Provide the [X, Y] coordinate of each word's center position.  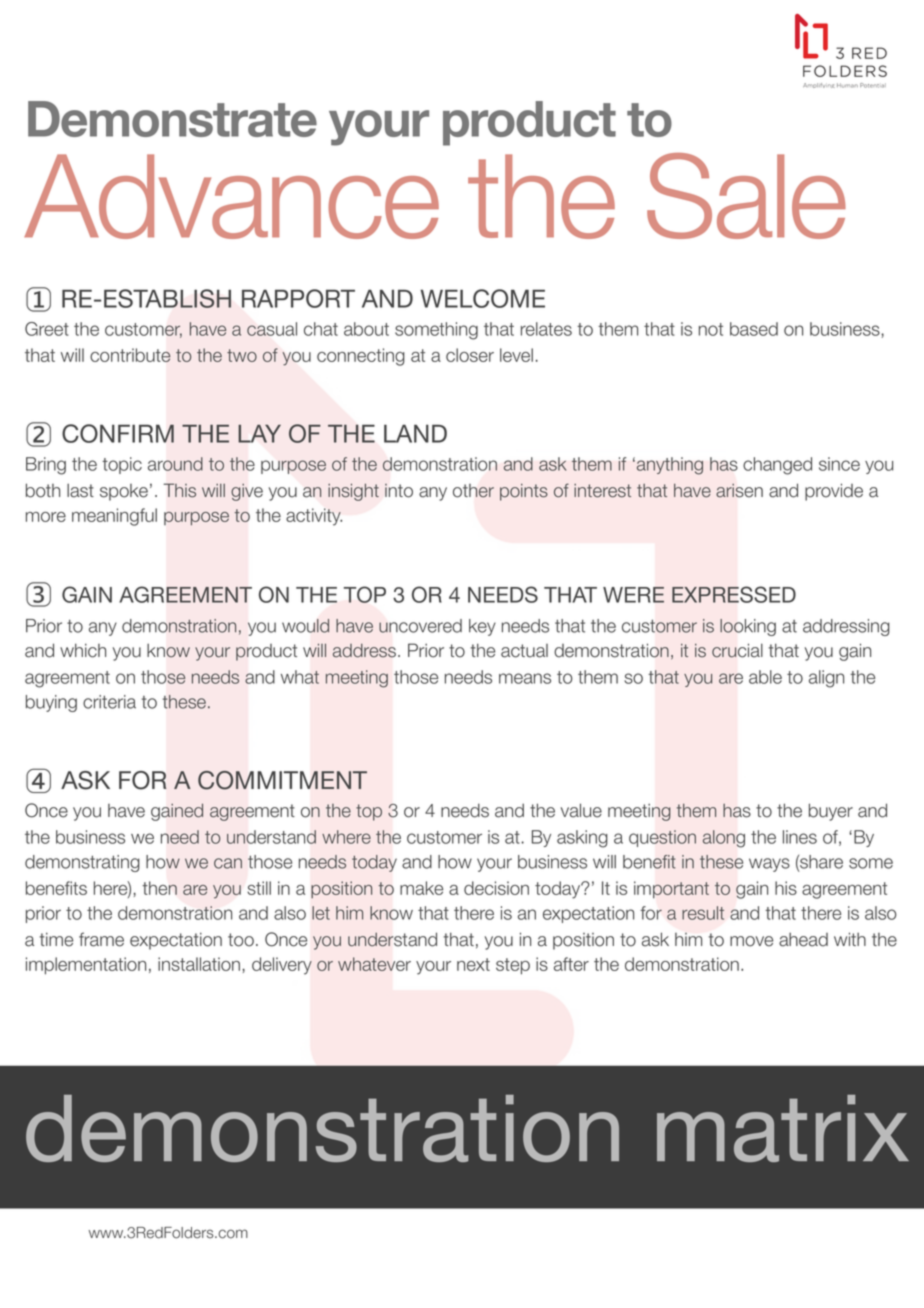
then [159, 888]
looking [748, 627]
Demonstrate [172, 119]
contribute [130, 355]
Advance [231, 196]
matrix [783, 1128]
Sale [746, 196]
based [754, 329]
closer [470, 355]
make [421, 888]
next [473, 964]
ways [769, 865]
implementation [86, 966]
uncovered [420, 626]
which [83, 650]
